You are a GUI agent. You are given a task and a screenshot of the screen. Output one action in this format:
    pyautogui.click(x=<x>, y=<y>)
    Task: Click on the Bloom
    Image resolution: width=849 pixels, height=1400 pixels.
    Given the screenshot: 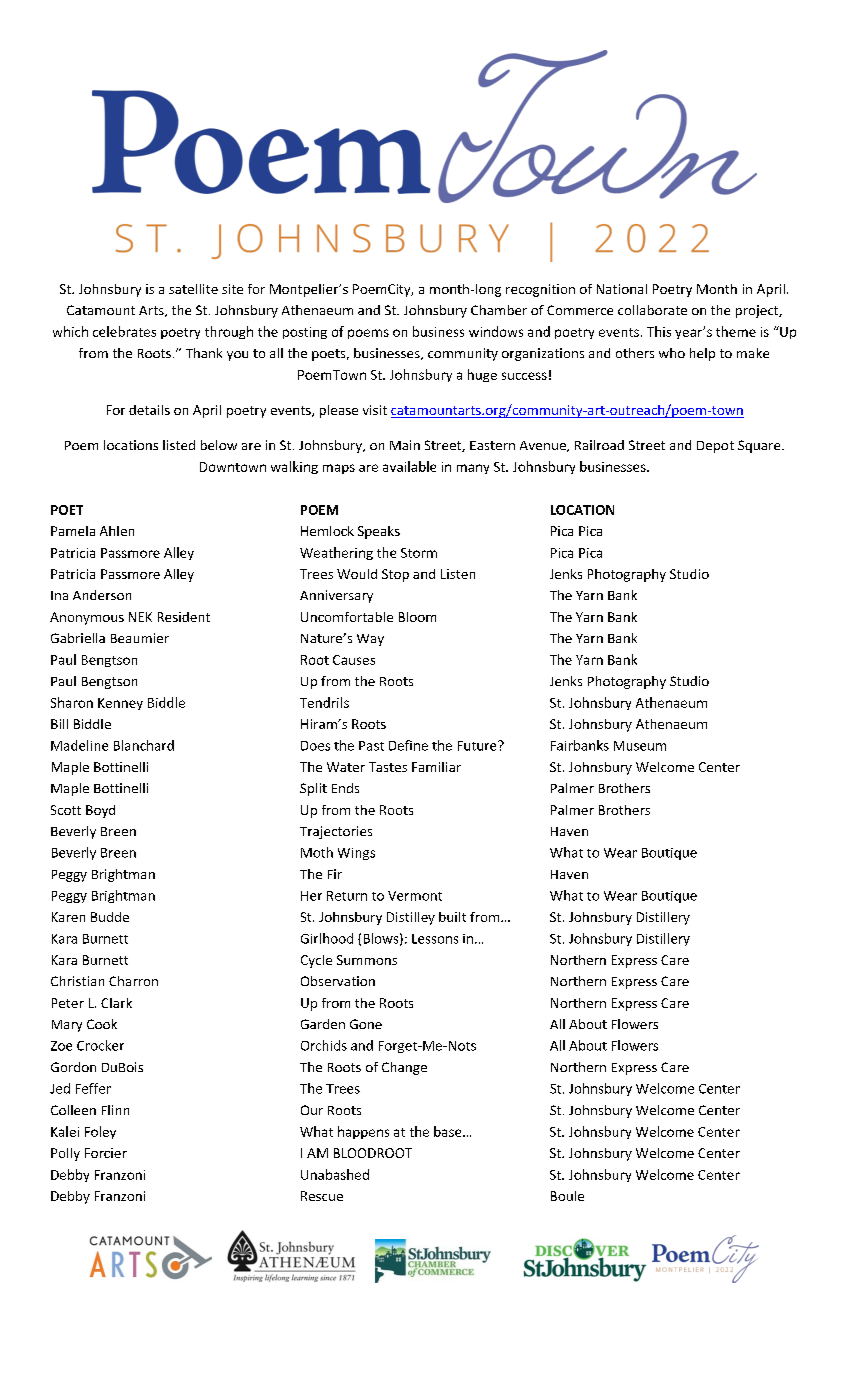 What is the action you would take?
    pyautogui.click(x=417, y=617)
